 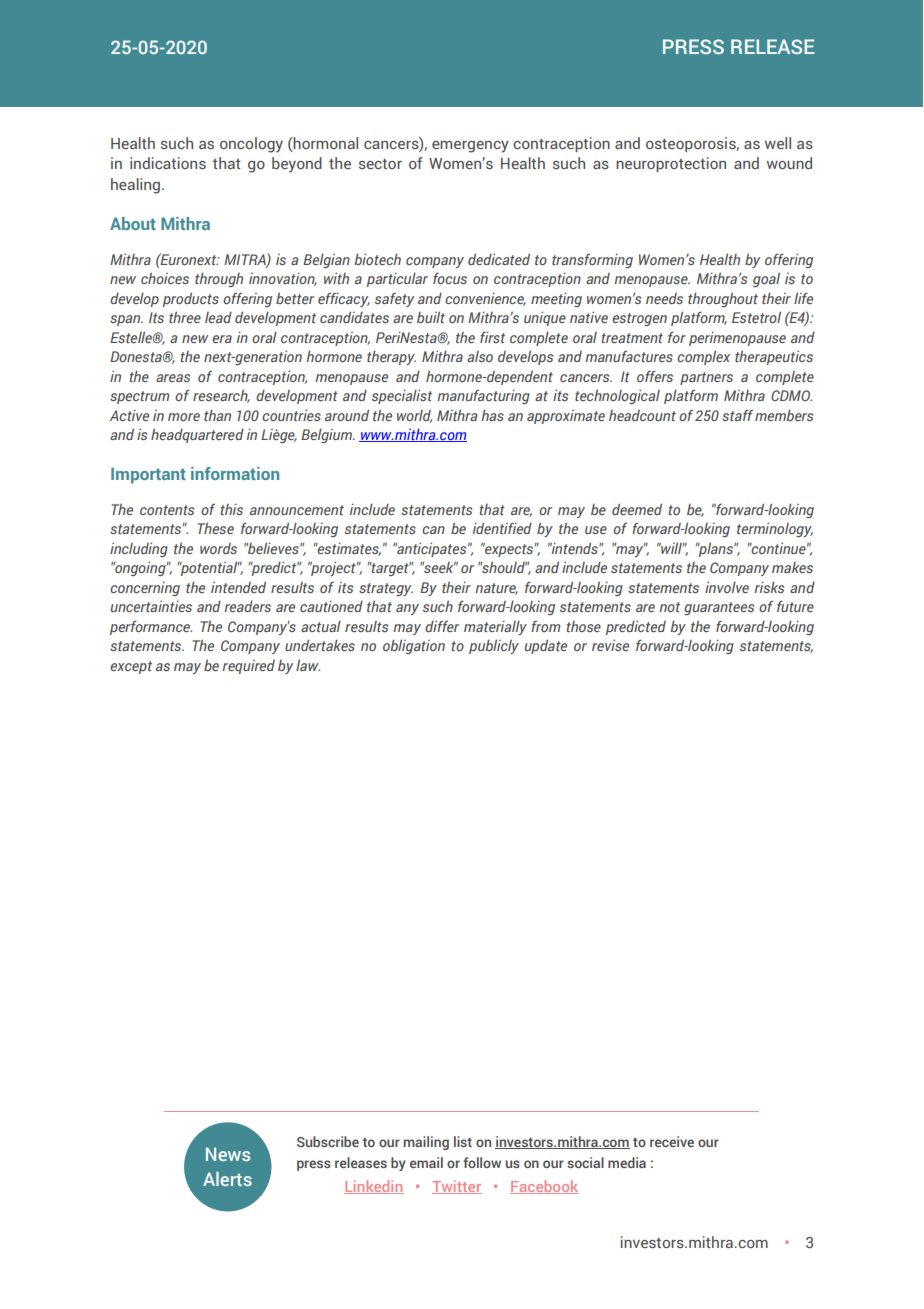 I want to click on publicly, so click(x=494, y=646).
